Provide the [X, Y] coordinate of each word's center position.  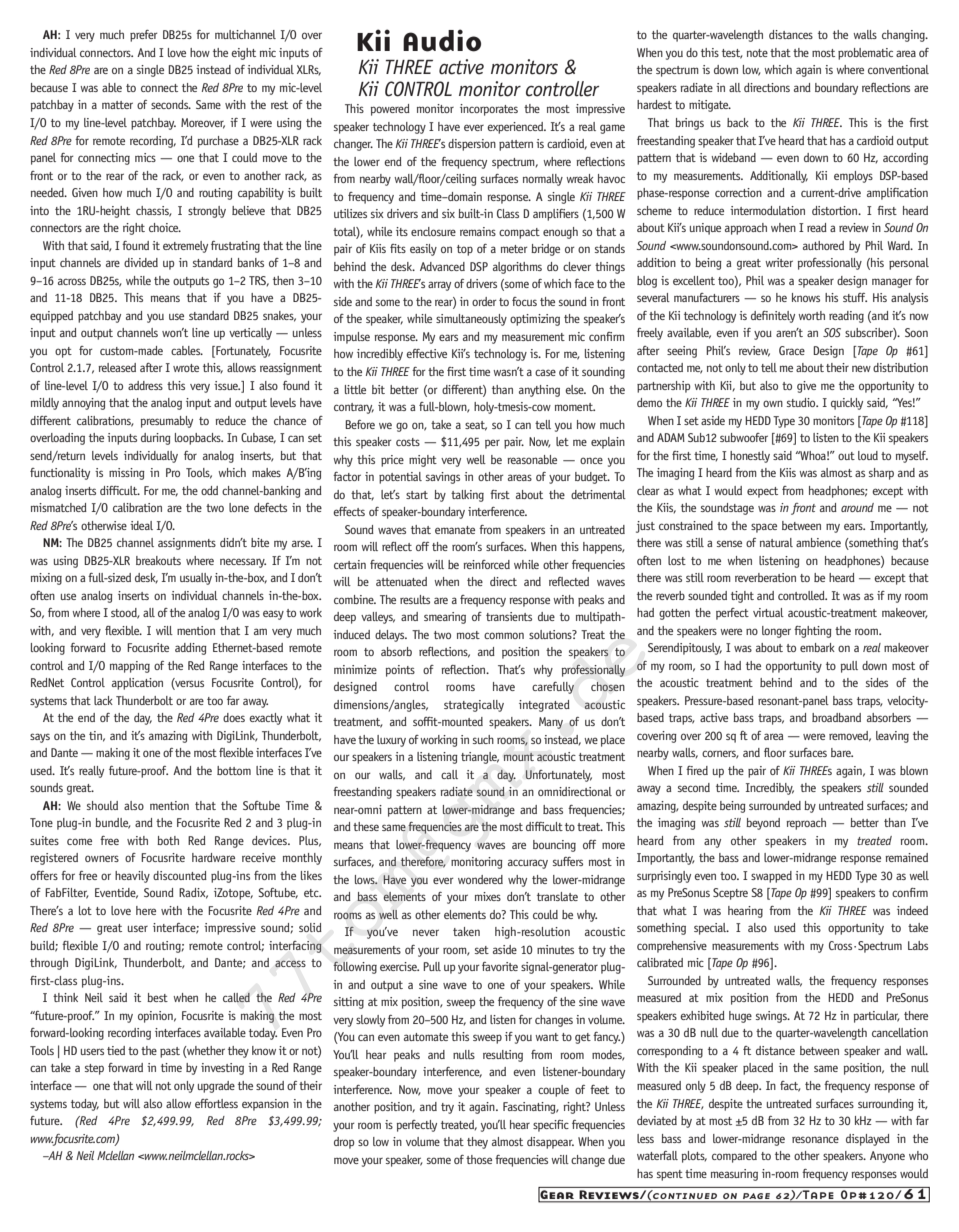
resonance [815, 1139]
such [483, 739]
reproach [806, 824]
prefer [143, 36]
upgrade [216, 1087]
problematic [865, 54]
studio [802, 402]
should [102, 805]
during [156, 439]
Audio [442, 40]
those [479, 1159]
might [423, 461]
